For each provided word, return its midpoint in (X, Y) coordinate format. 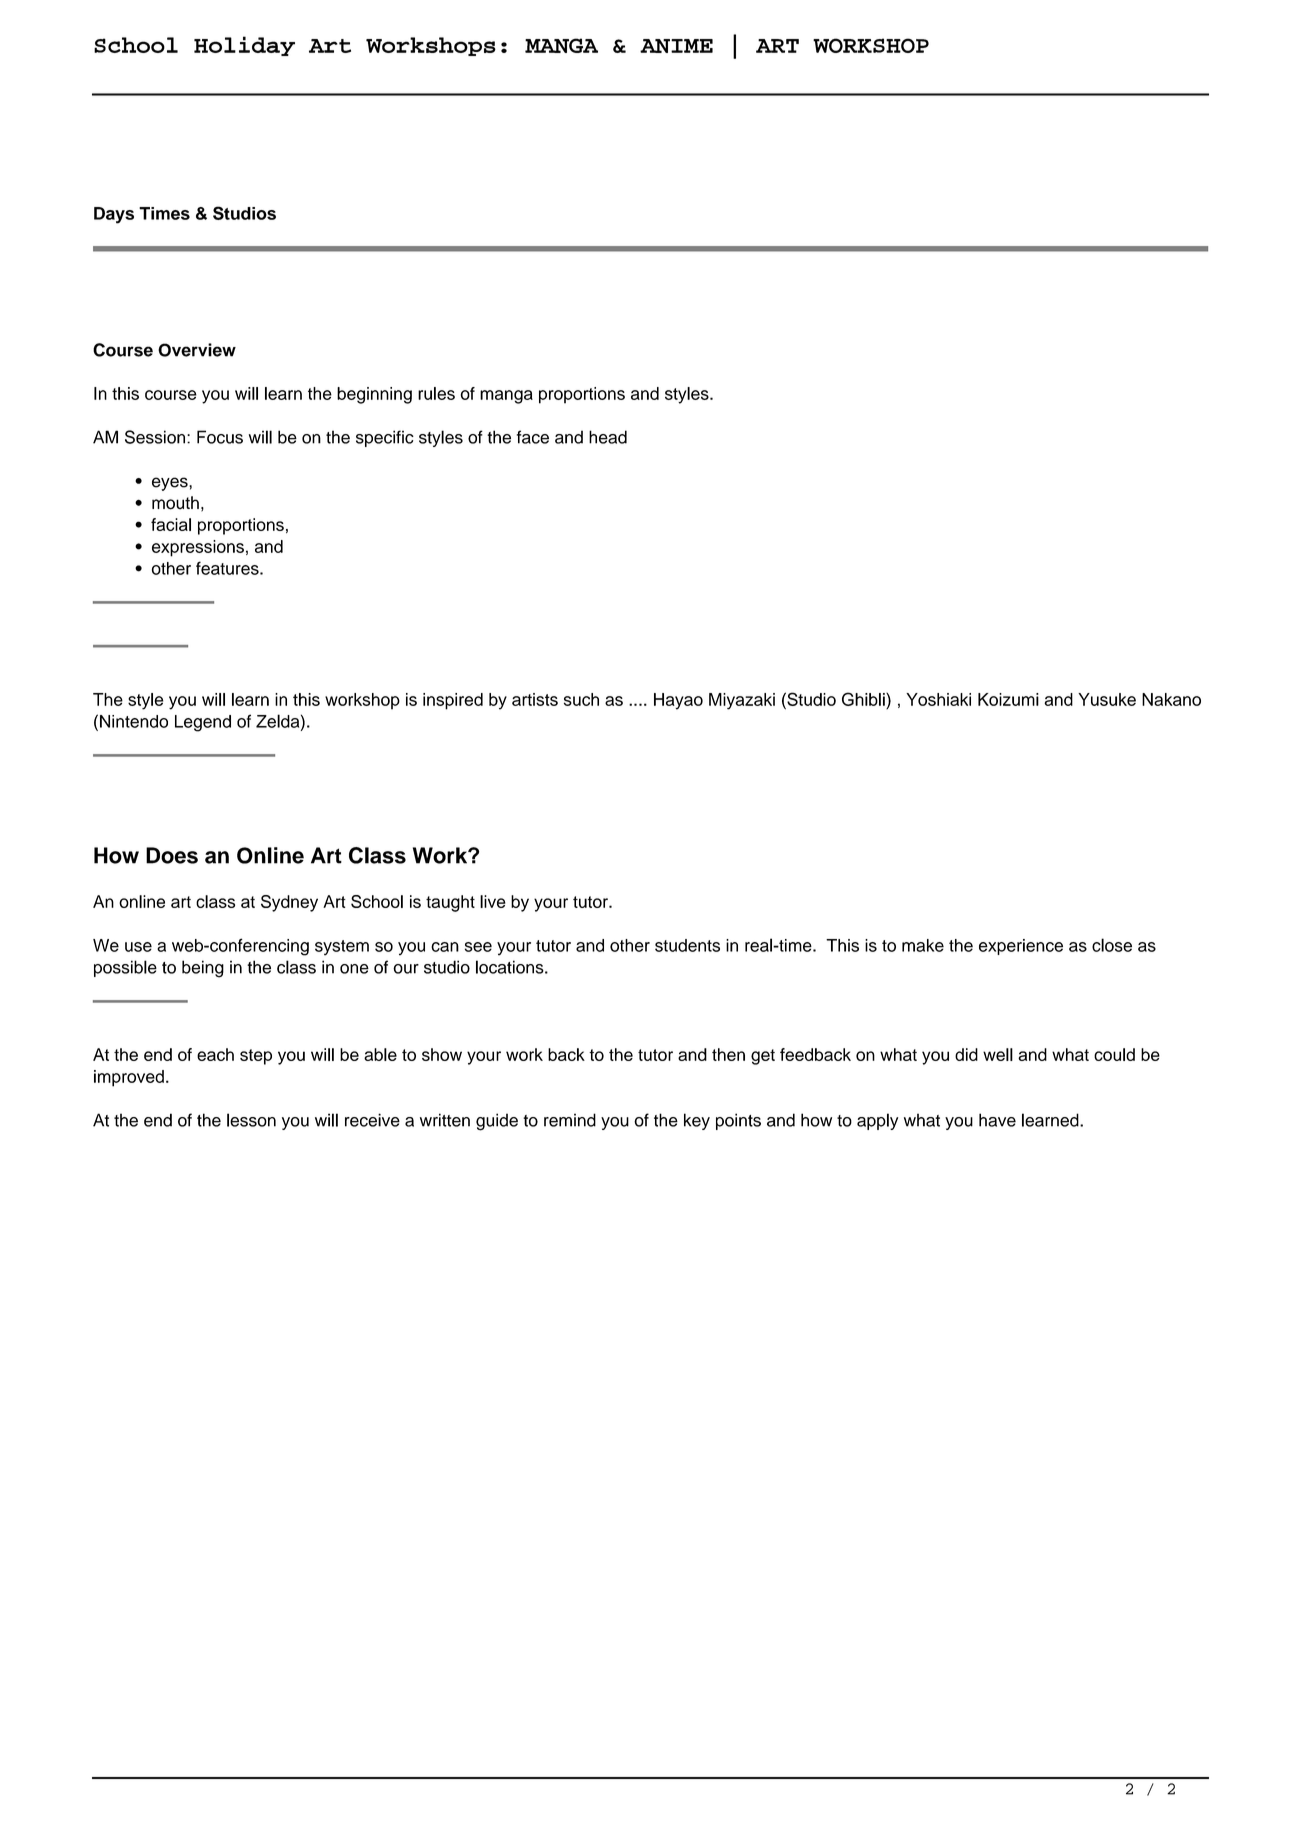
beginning (374, 395)
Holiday (244, 46)
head (608, 437)
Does (172, 855)
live (493, 901)
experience (1021, 947)
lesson (251, 1120)
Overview (197, 350)
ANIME (676, 46)
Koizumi (1008, 699)
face (533, 437)
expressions (198, 548)
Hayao (678, 701)
